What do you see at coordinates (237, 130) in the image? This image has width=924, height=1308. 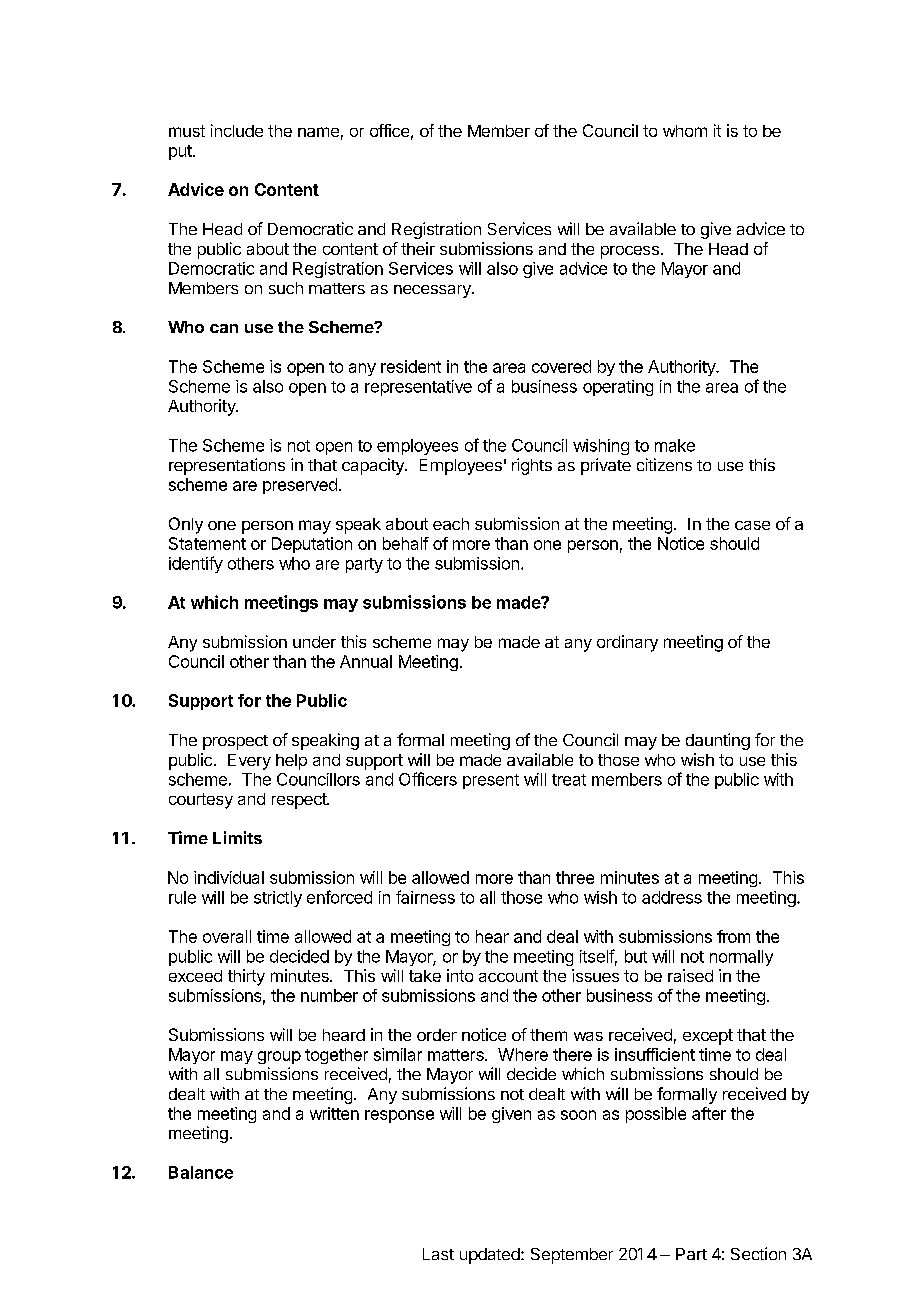 I see `include` at bounding box center [237, 130].
